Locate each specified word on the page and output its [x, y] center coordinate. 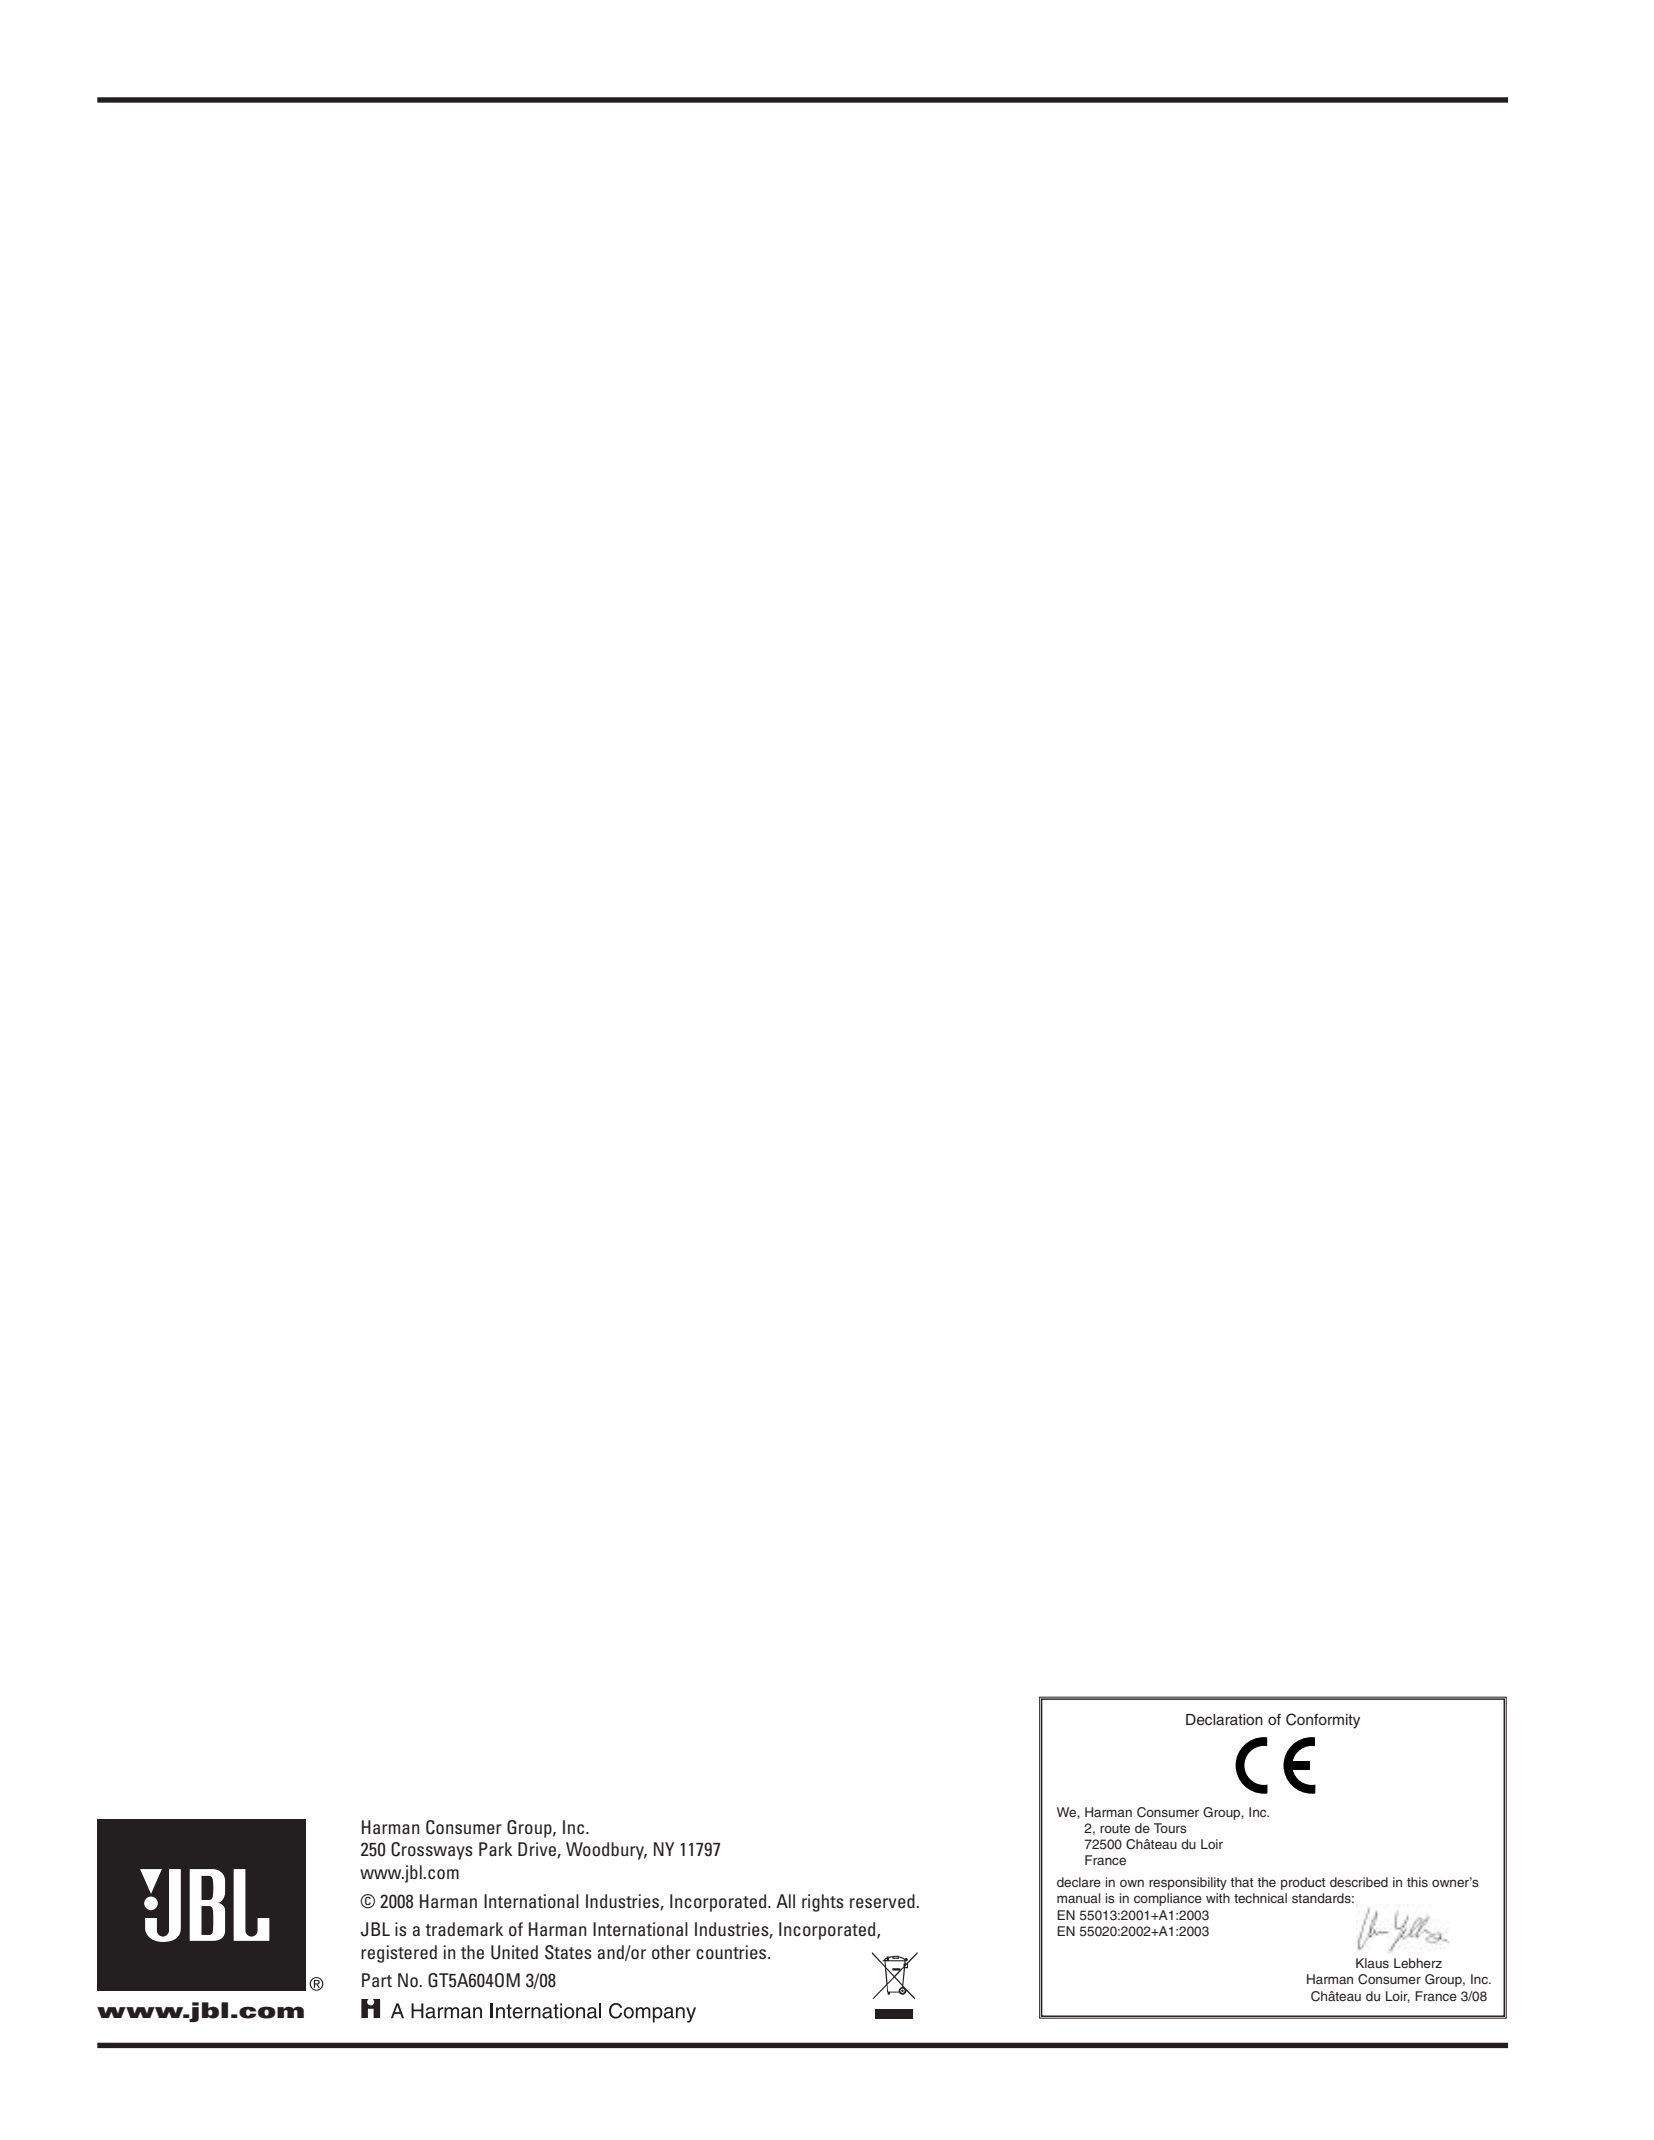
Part [377, 1980]
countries [732, 1952]
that [1242, 1882]
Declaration [1224, 1720]
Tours [1170, 1828]
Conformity [1323, 1721]
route [1115, 1828]
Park [495, 1849]
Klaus [1372, 1963]
